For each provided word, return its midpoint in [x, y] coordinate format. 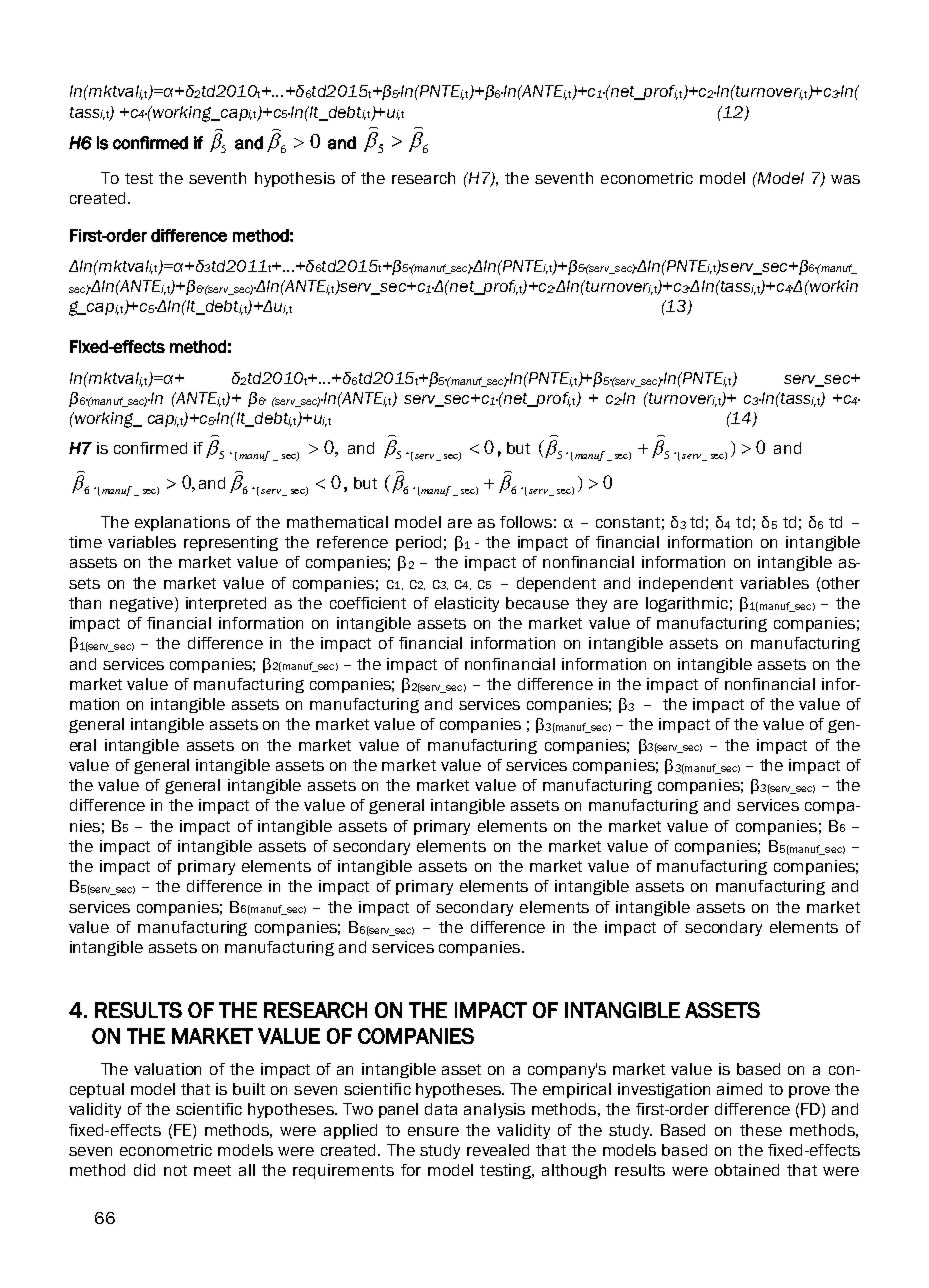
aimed [739, 1089]
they [591, 604]
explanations [182, 523]
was [845, 179]
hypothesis [295, 179]
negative [141, 604]
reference [352, 542]
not [175, 1170]
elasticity [467, 604]
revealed [498, 1150]
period [418, 543]
